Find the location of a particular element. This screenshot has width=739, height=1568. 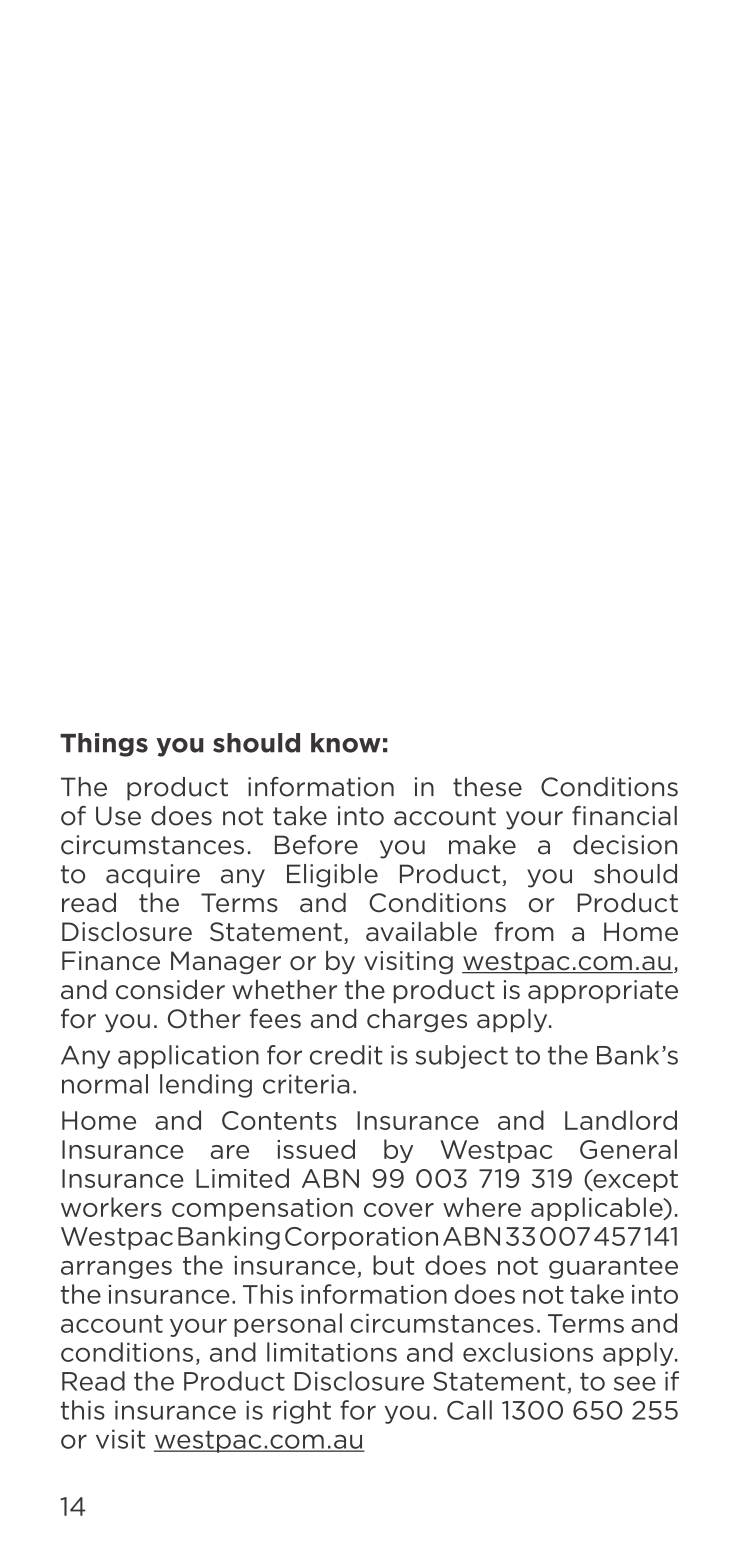

know is located at coordinates (346, 743).
